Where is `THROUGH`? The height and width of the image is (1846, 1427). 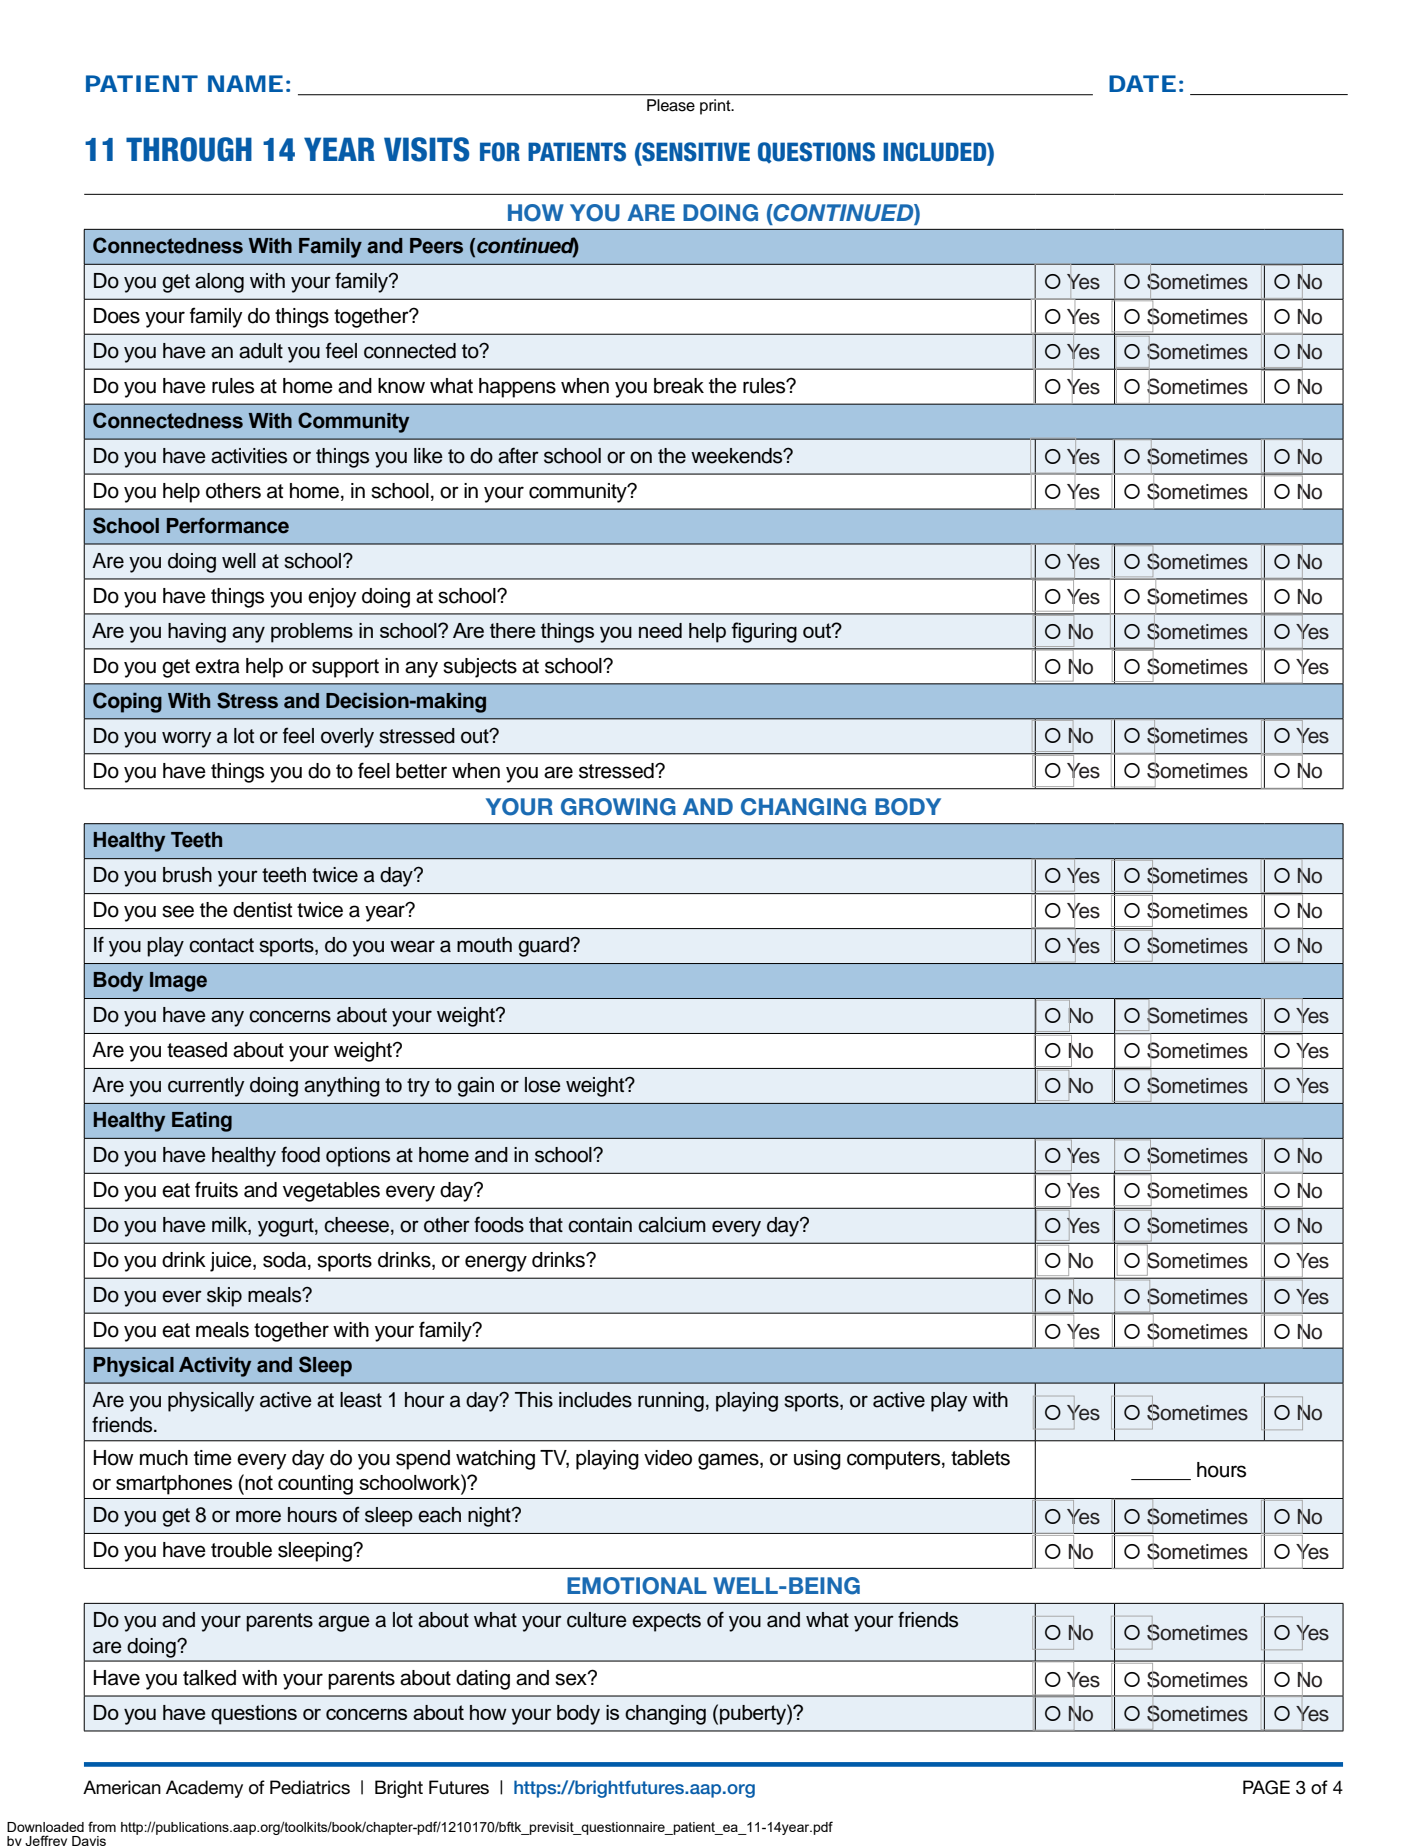
THROUGH is located at coordinates (189, 149).
